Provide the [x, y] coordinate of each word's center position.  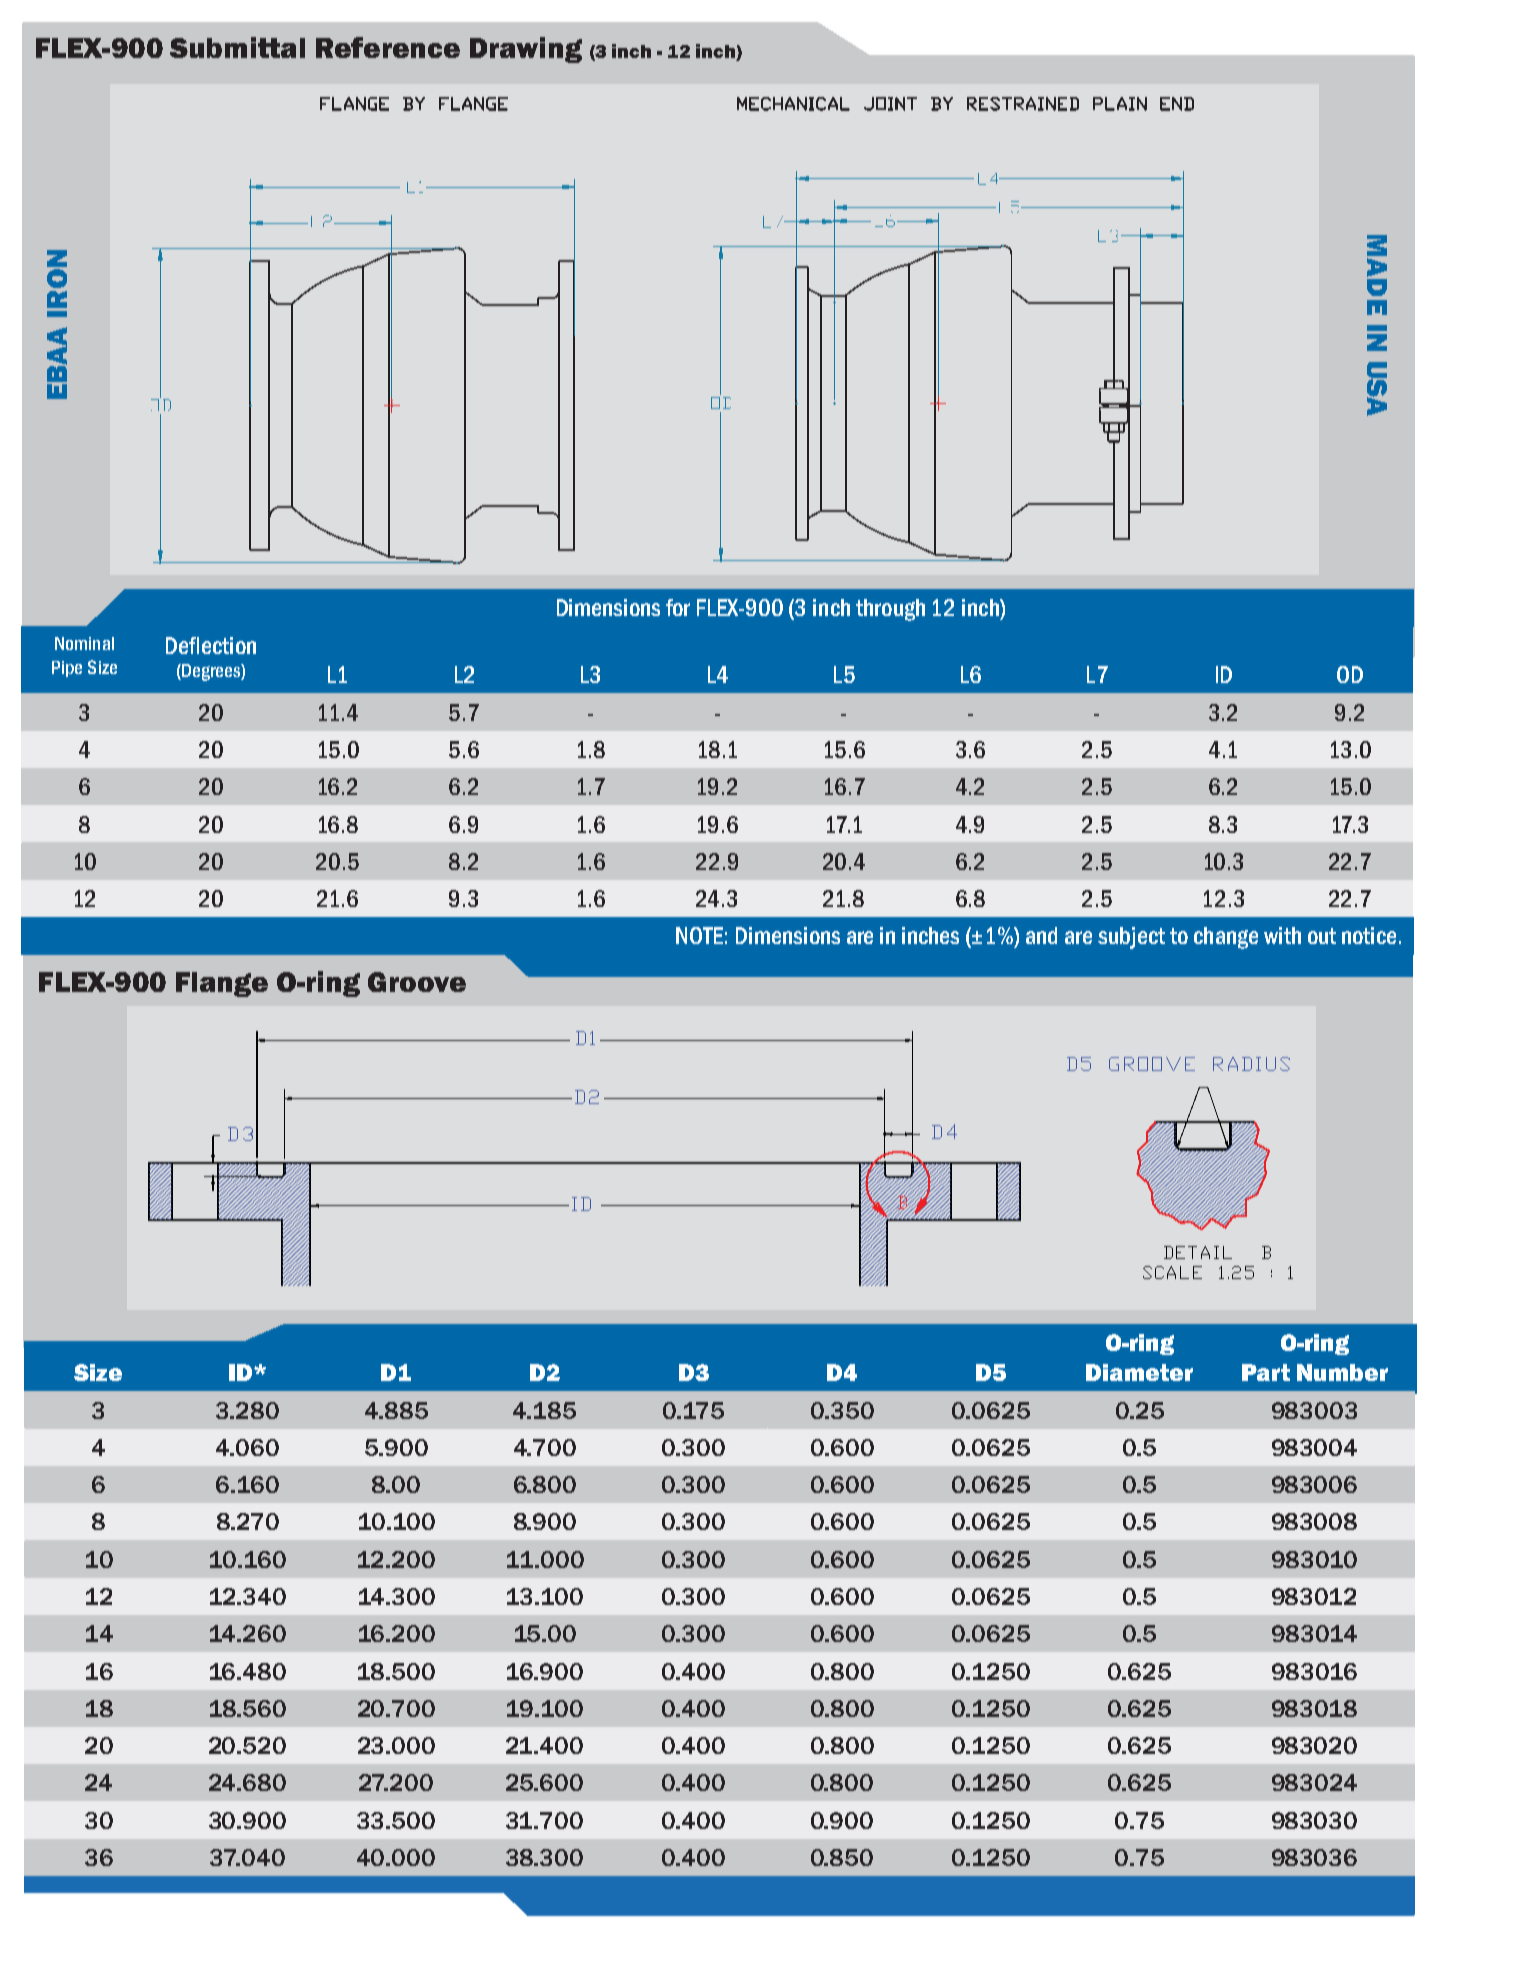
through [890, 610]
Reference [388, 47]
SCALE [1172, 1272]
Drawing [526, 50]
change [1226, 938]
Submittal [237, 47]
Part [1266, 1372]
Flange [222, 984]
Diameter [1139, 1372]
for [678, 607]
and [1041, 935]
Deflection [211, 645]
